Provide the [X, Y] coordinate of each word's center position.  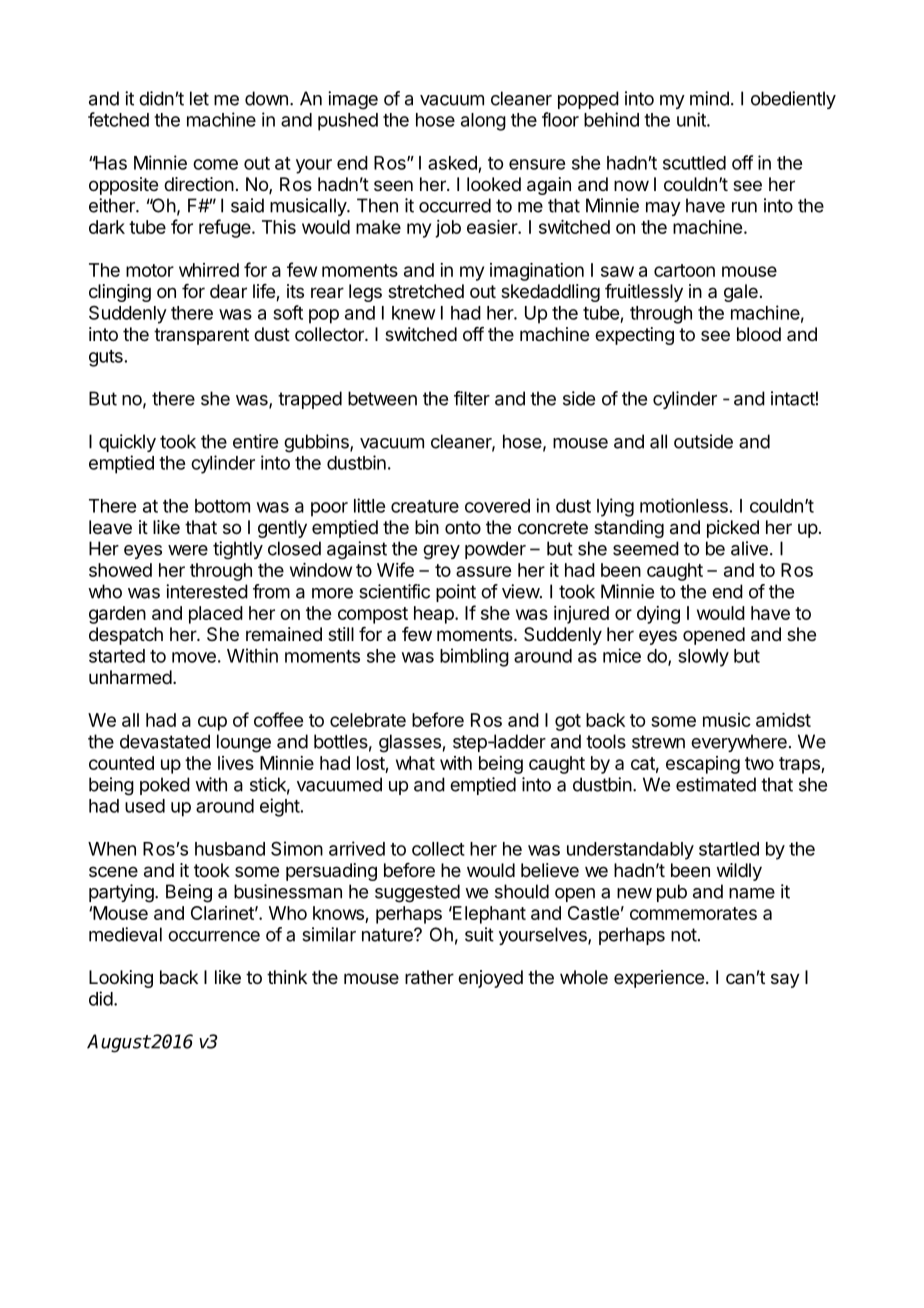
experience [659, 979]
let [199, 98]
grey [441, 552]
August [118, 1043]
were [188, 550]
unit [692, 119]
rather [429, 977]
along [483, 122]
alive [749, 548]
